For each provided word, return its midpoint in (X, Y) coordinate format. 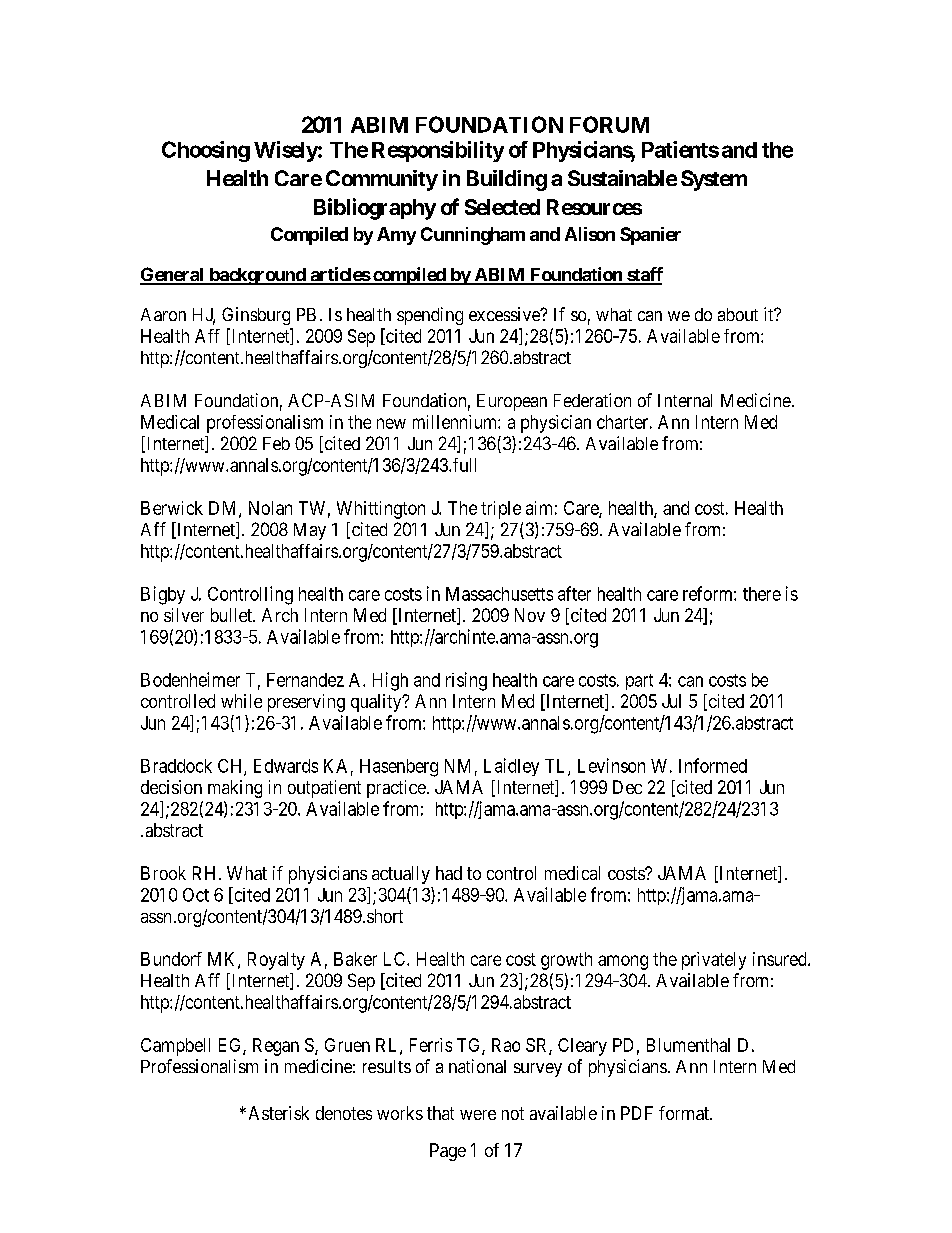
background (257, 276)
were (478, 1115)
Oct (196, 895)
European (512, 402)
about (738, 314)
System (714, 180)
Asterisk (279, 1113)
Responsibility (438, 151)
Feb (276, 443)
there (762, 594)
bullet (232, 615)
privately (714, 961)
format (685, 1113)
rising (466, 681)
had (449, 873)
